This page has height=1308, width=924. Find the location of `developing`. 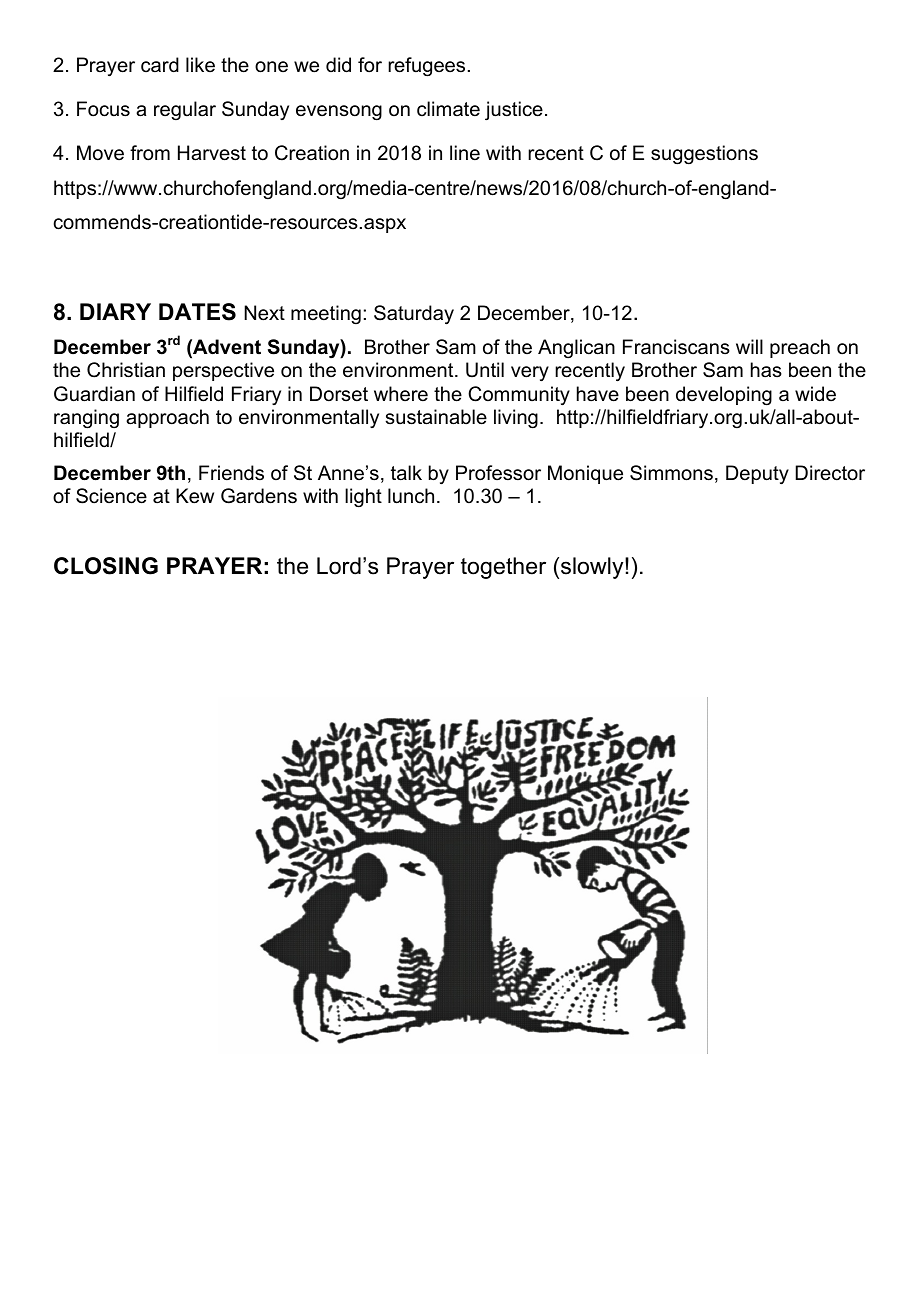

developing is located at coordinates (724, 396).
